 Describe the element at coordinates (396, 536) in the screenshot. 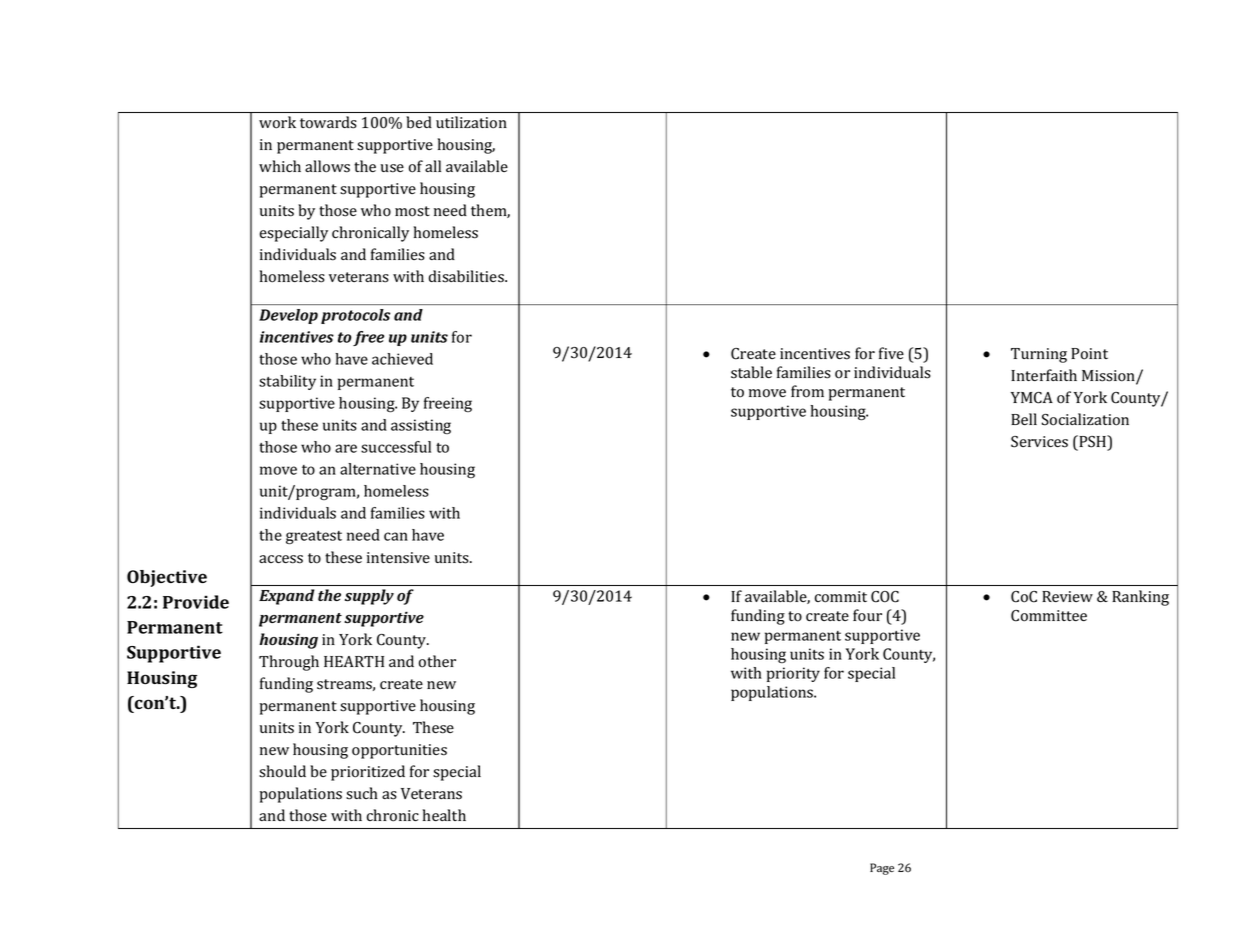

I see `can` at that location.
